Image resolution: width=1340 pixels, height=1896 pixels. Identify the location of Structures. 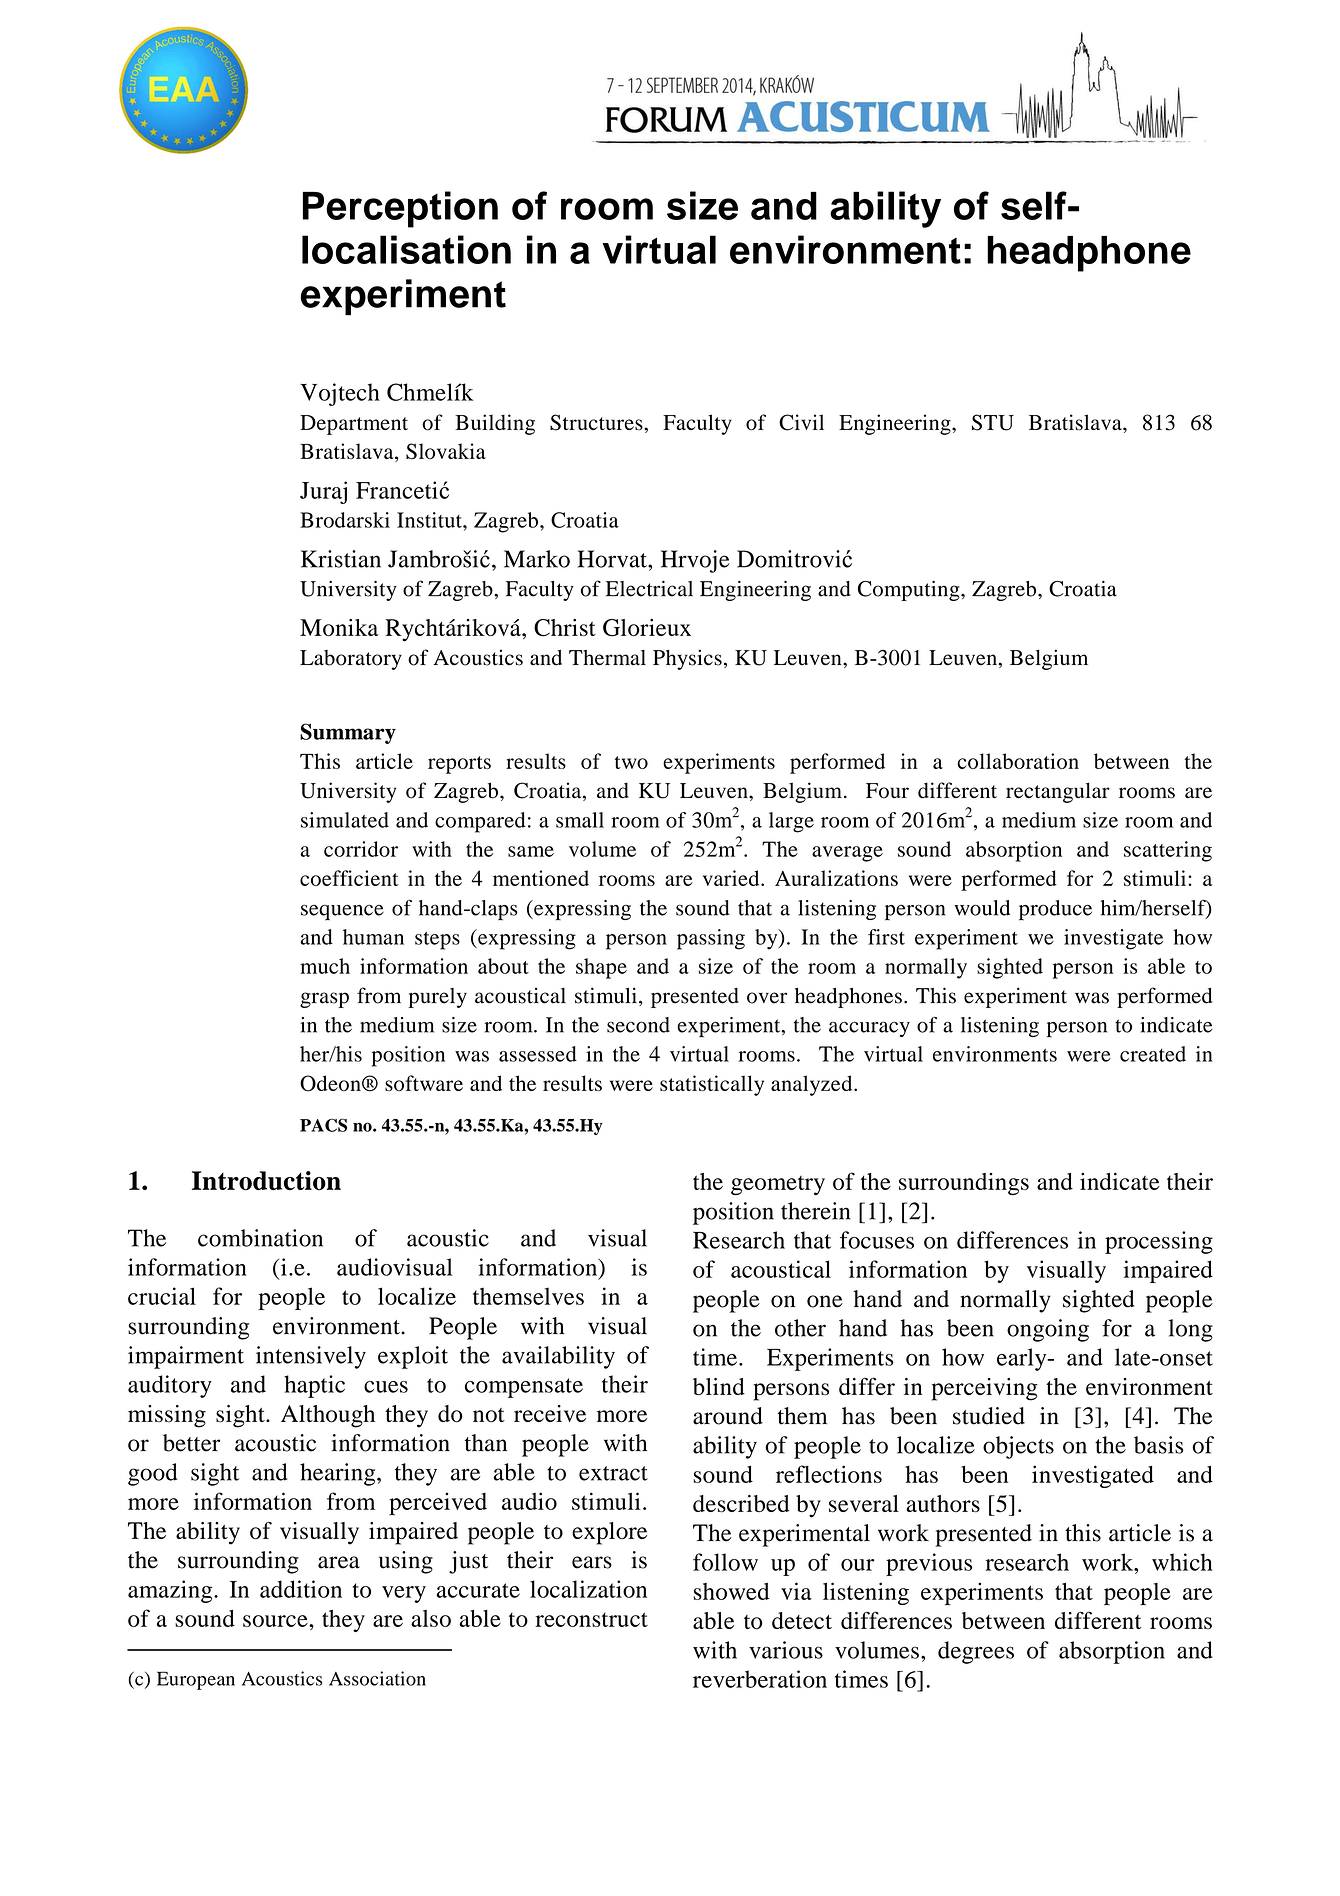
(597, 422).
